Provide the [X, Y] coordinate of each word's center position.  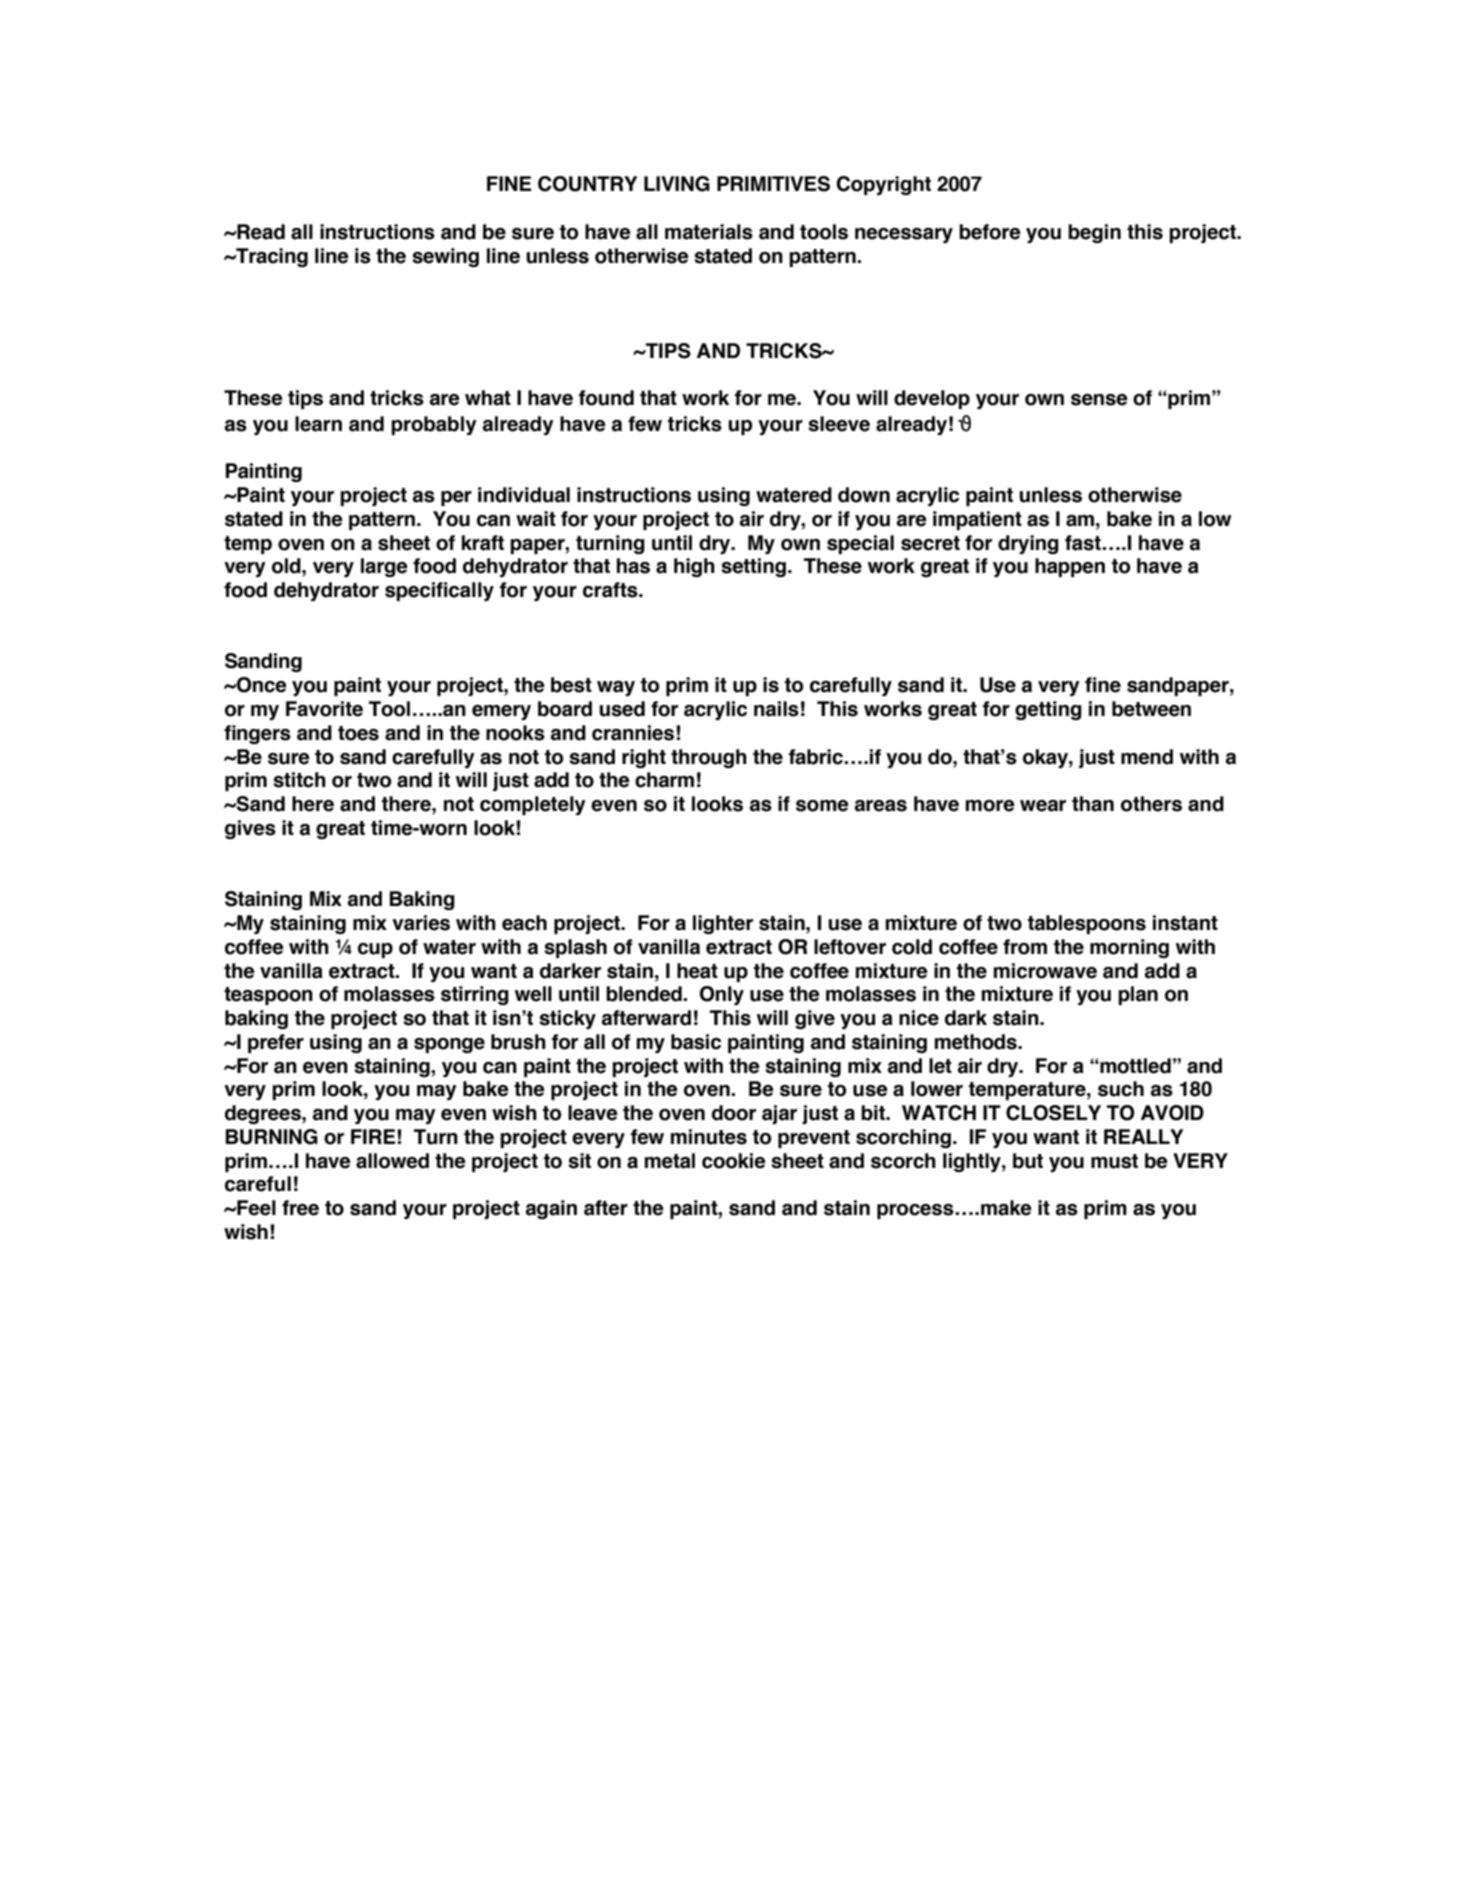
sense [1099, 400]
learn [318, 424]
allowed [392, 1161]
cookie [734, 1161]
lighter [723, 924]
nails [776, 709]
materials [709, 232]
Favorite [324, 709]
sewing [445, 257]
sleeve [839, 424]
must [1114, 1161]
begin [1094, 233]
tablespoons [1086, 924]
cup [375, 950]
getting [1048, 710]
